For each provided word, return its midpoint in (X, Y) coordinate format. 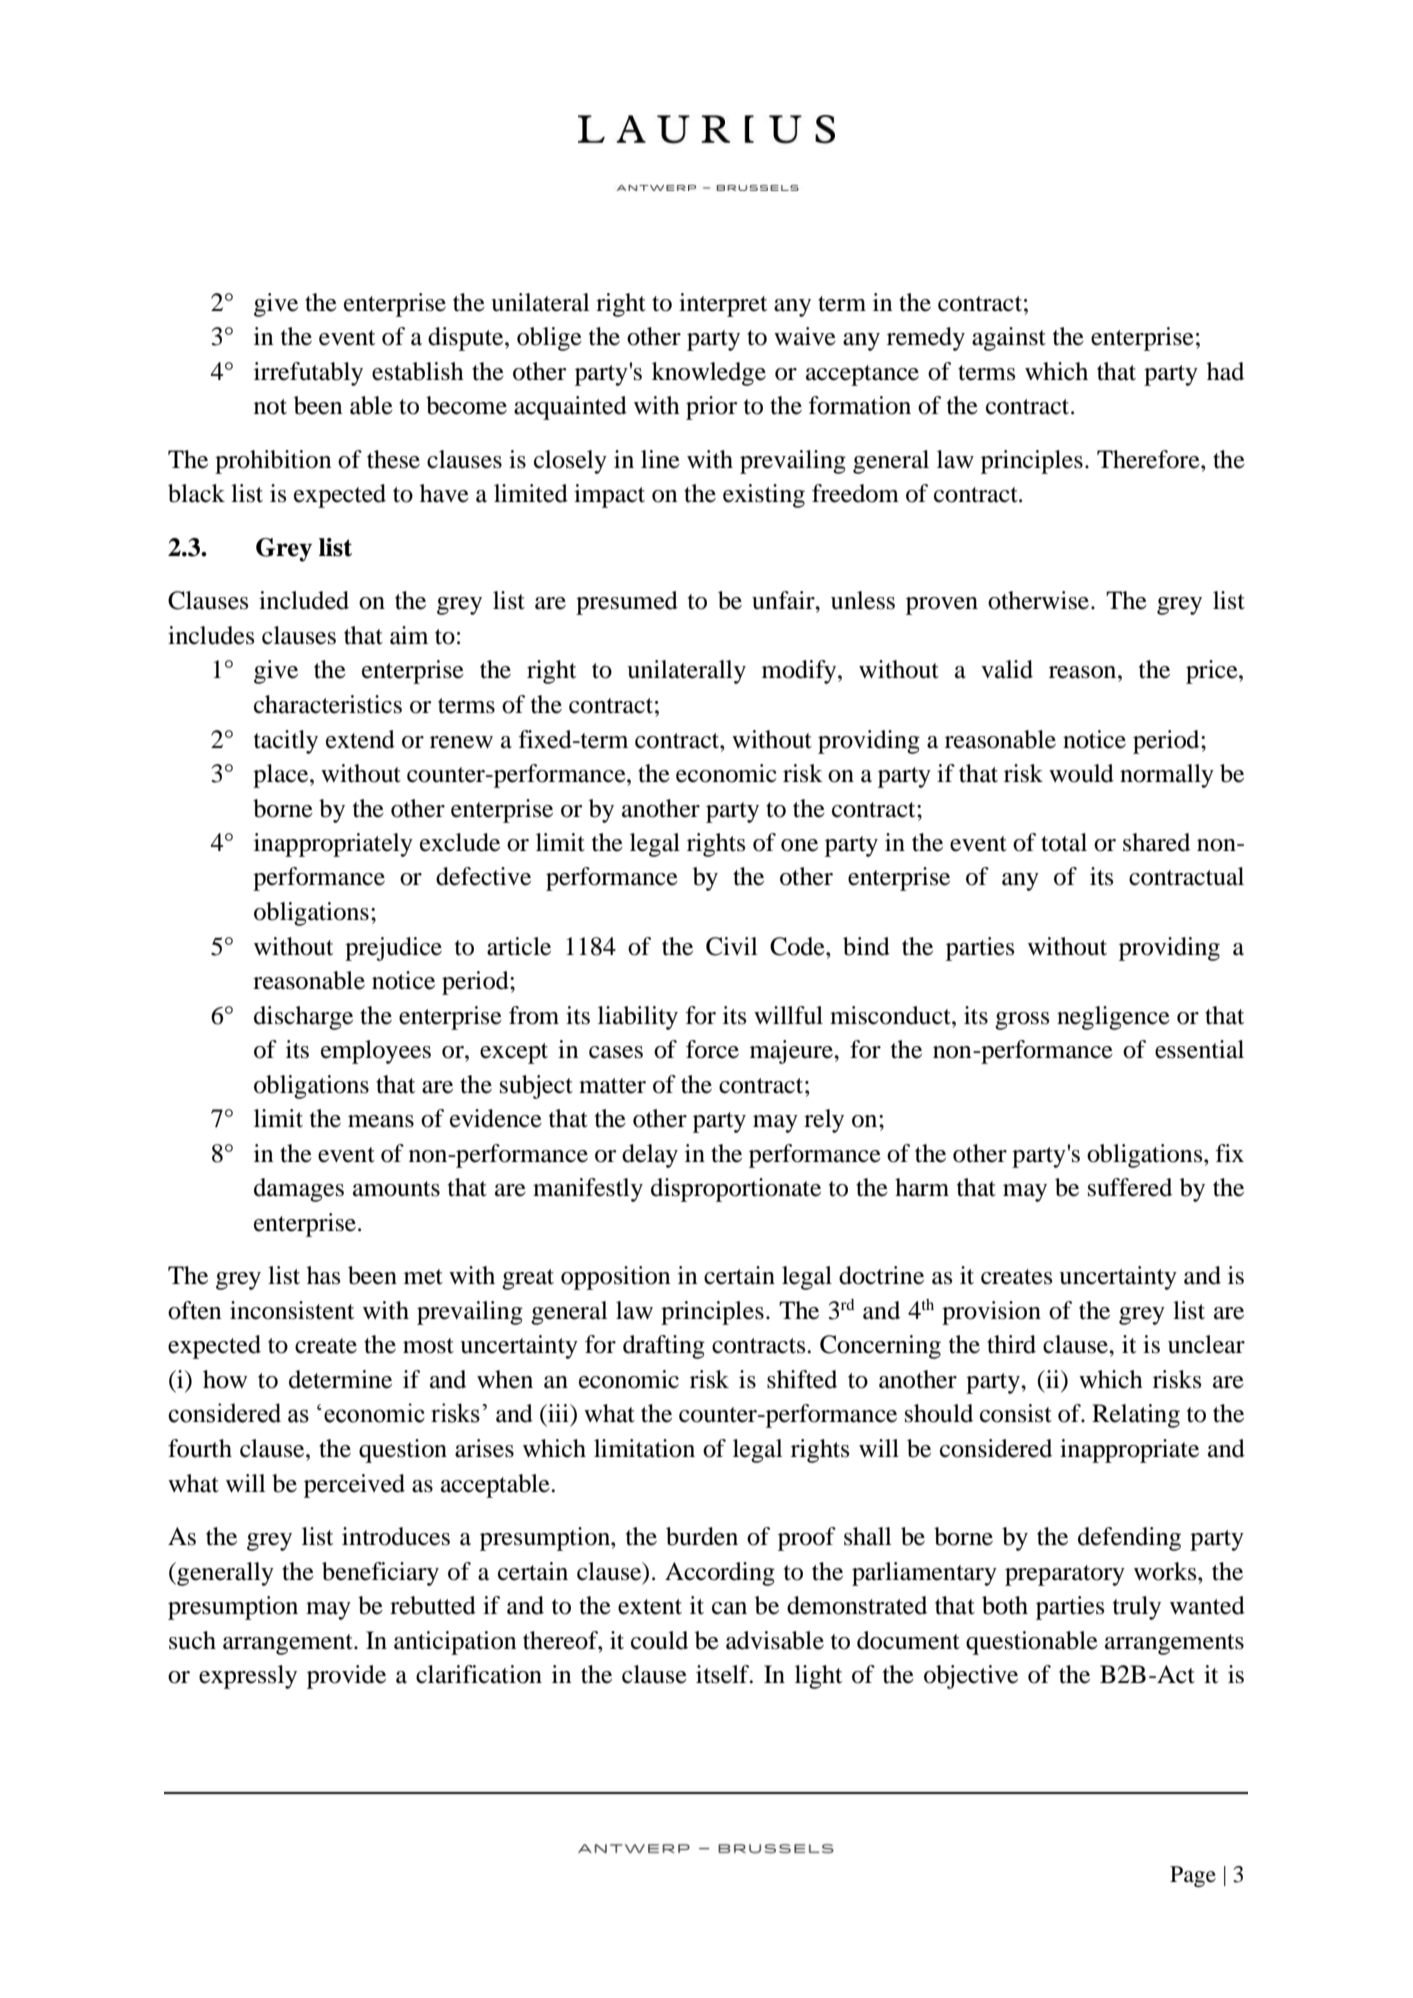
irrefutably (308, 374)
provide (346, 1677)
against (1009, 339)
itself (724, 1674)
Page (1193, 1876)
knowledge (709, 374)
